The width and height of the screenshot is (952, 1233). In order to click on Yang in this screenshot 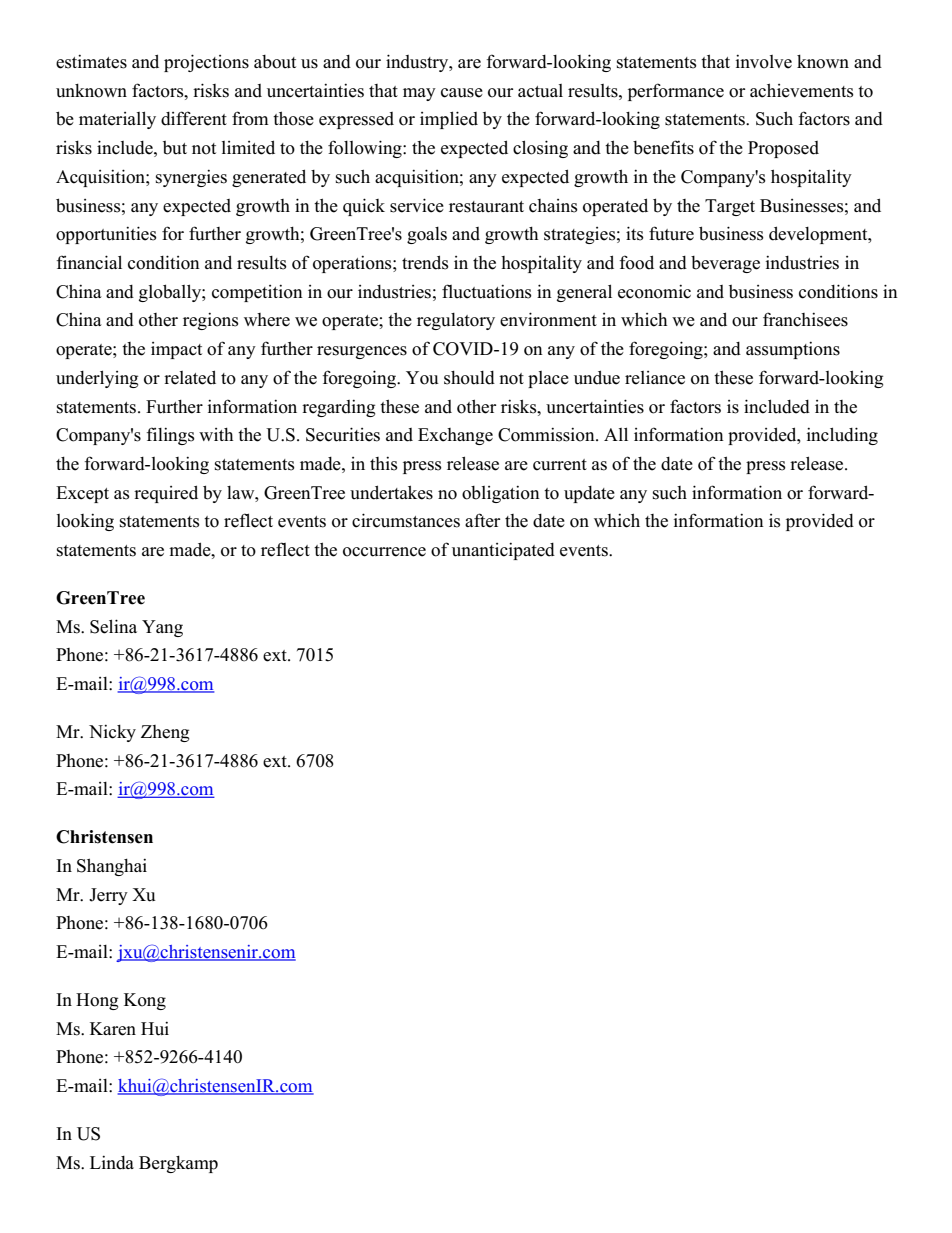, I will do `click(162, 628)`.
